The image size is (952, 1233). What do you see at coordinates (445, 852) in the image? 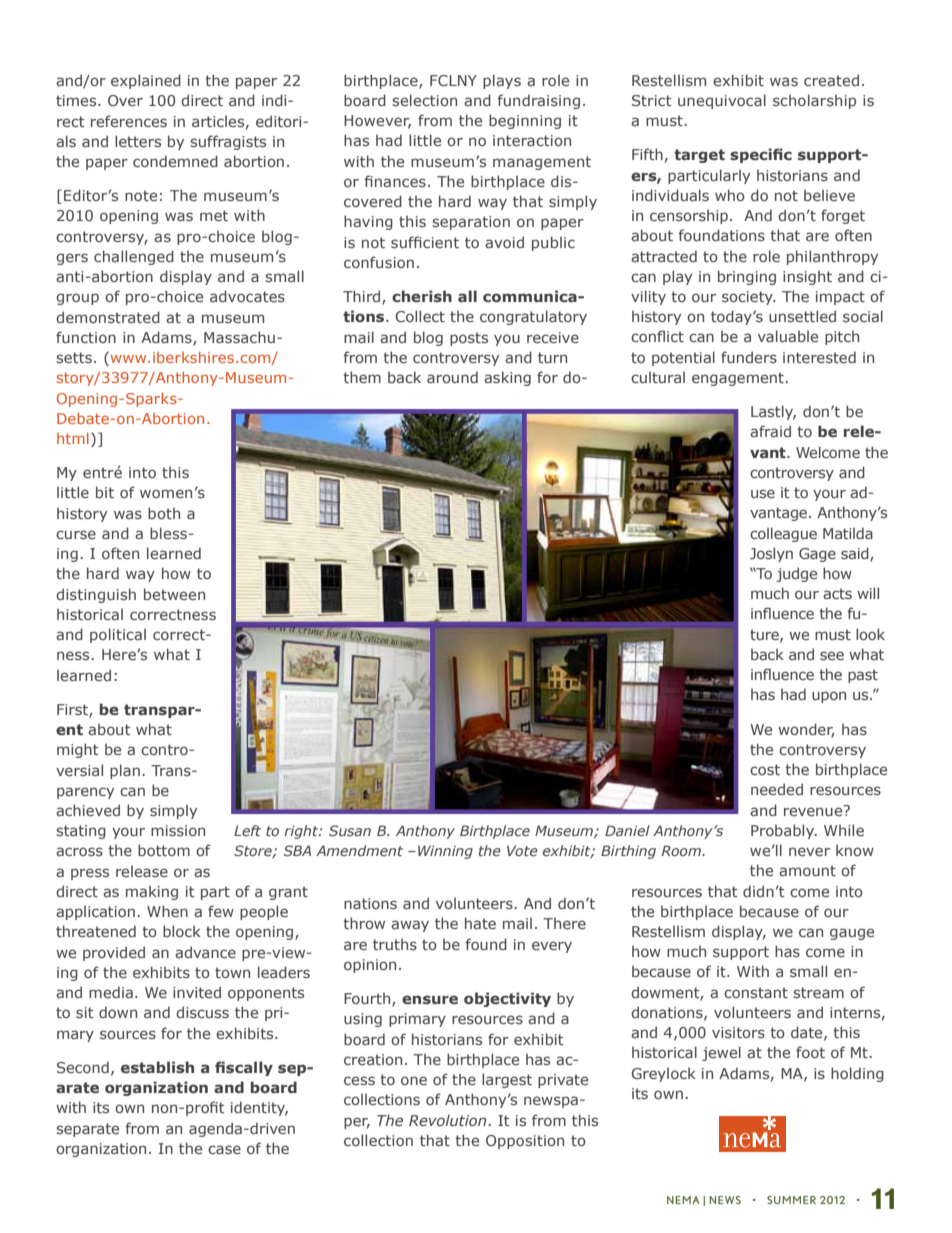
I see `Winning` at bounding box center [445, 852].
